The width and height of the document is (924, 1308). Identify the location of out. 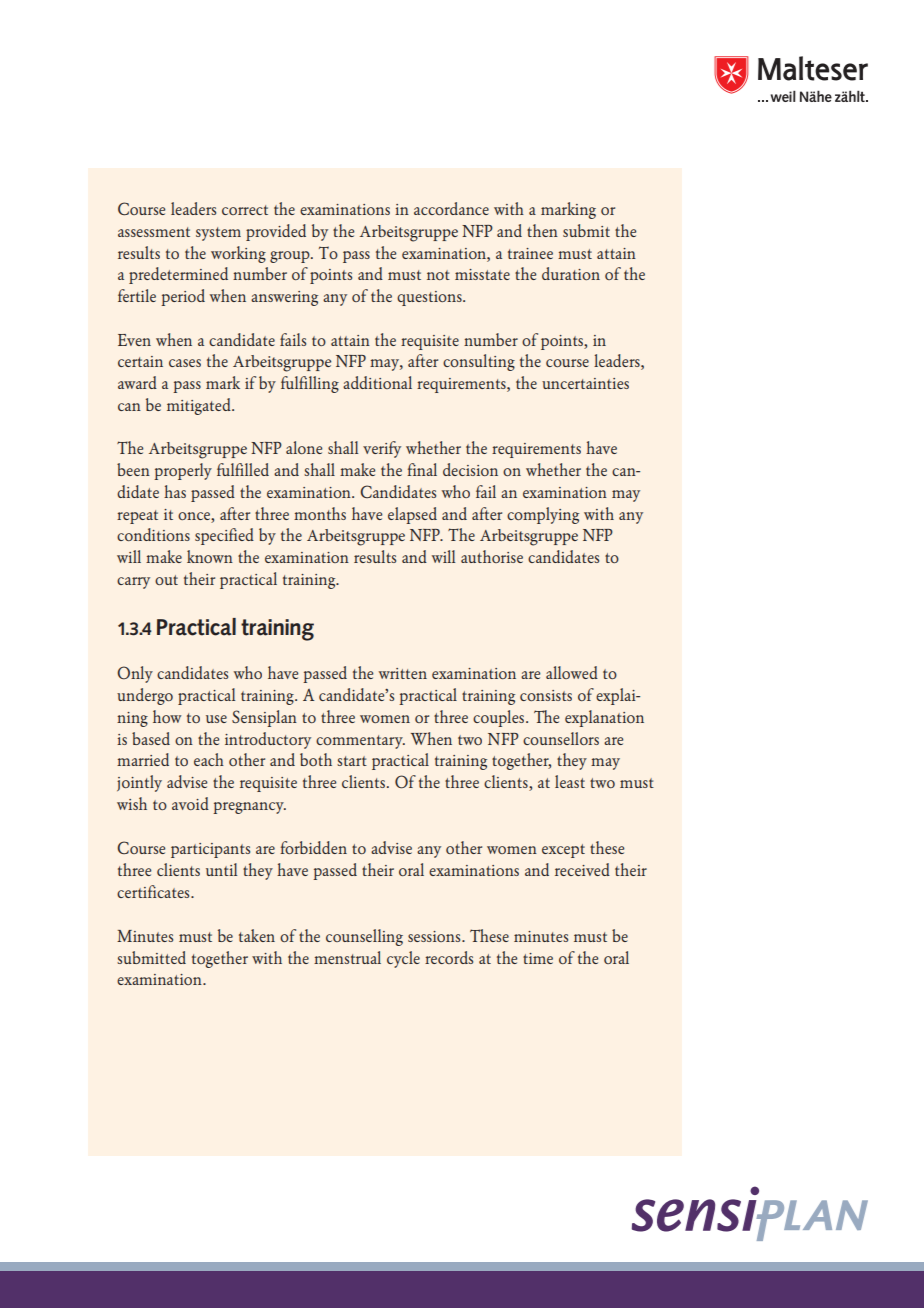
(166, 580).
